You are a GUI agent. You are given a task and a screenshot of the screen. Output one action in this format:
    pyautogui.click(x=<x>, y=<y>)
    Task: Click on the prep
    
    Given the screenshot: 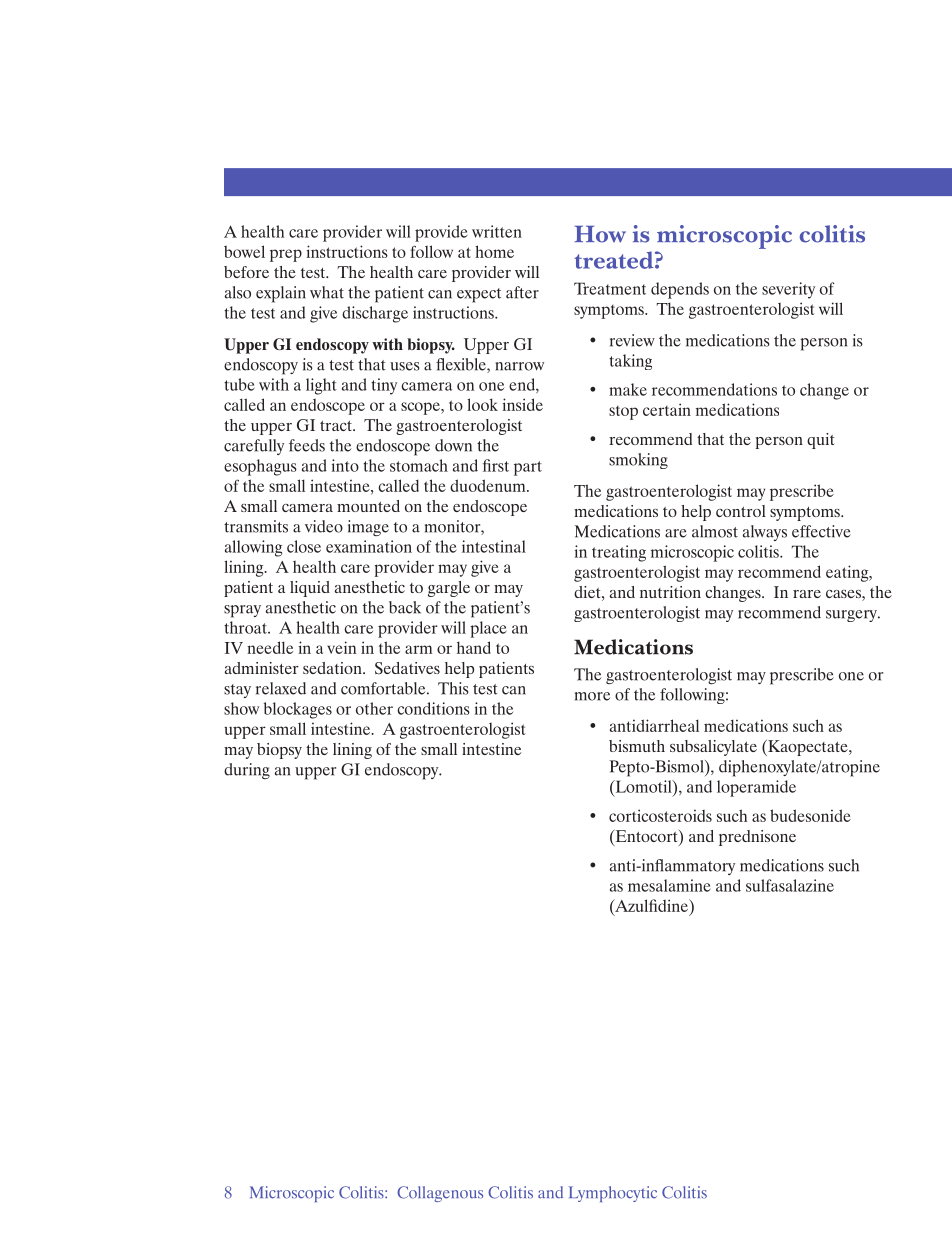 What is the action you would take?
    pyautogui.click(x=286, y=255)
